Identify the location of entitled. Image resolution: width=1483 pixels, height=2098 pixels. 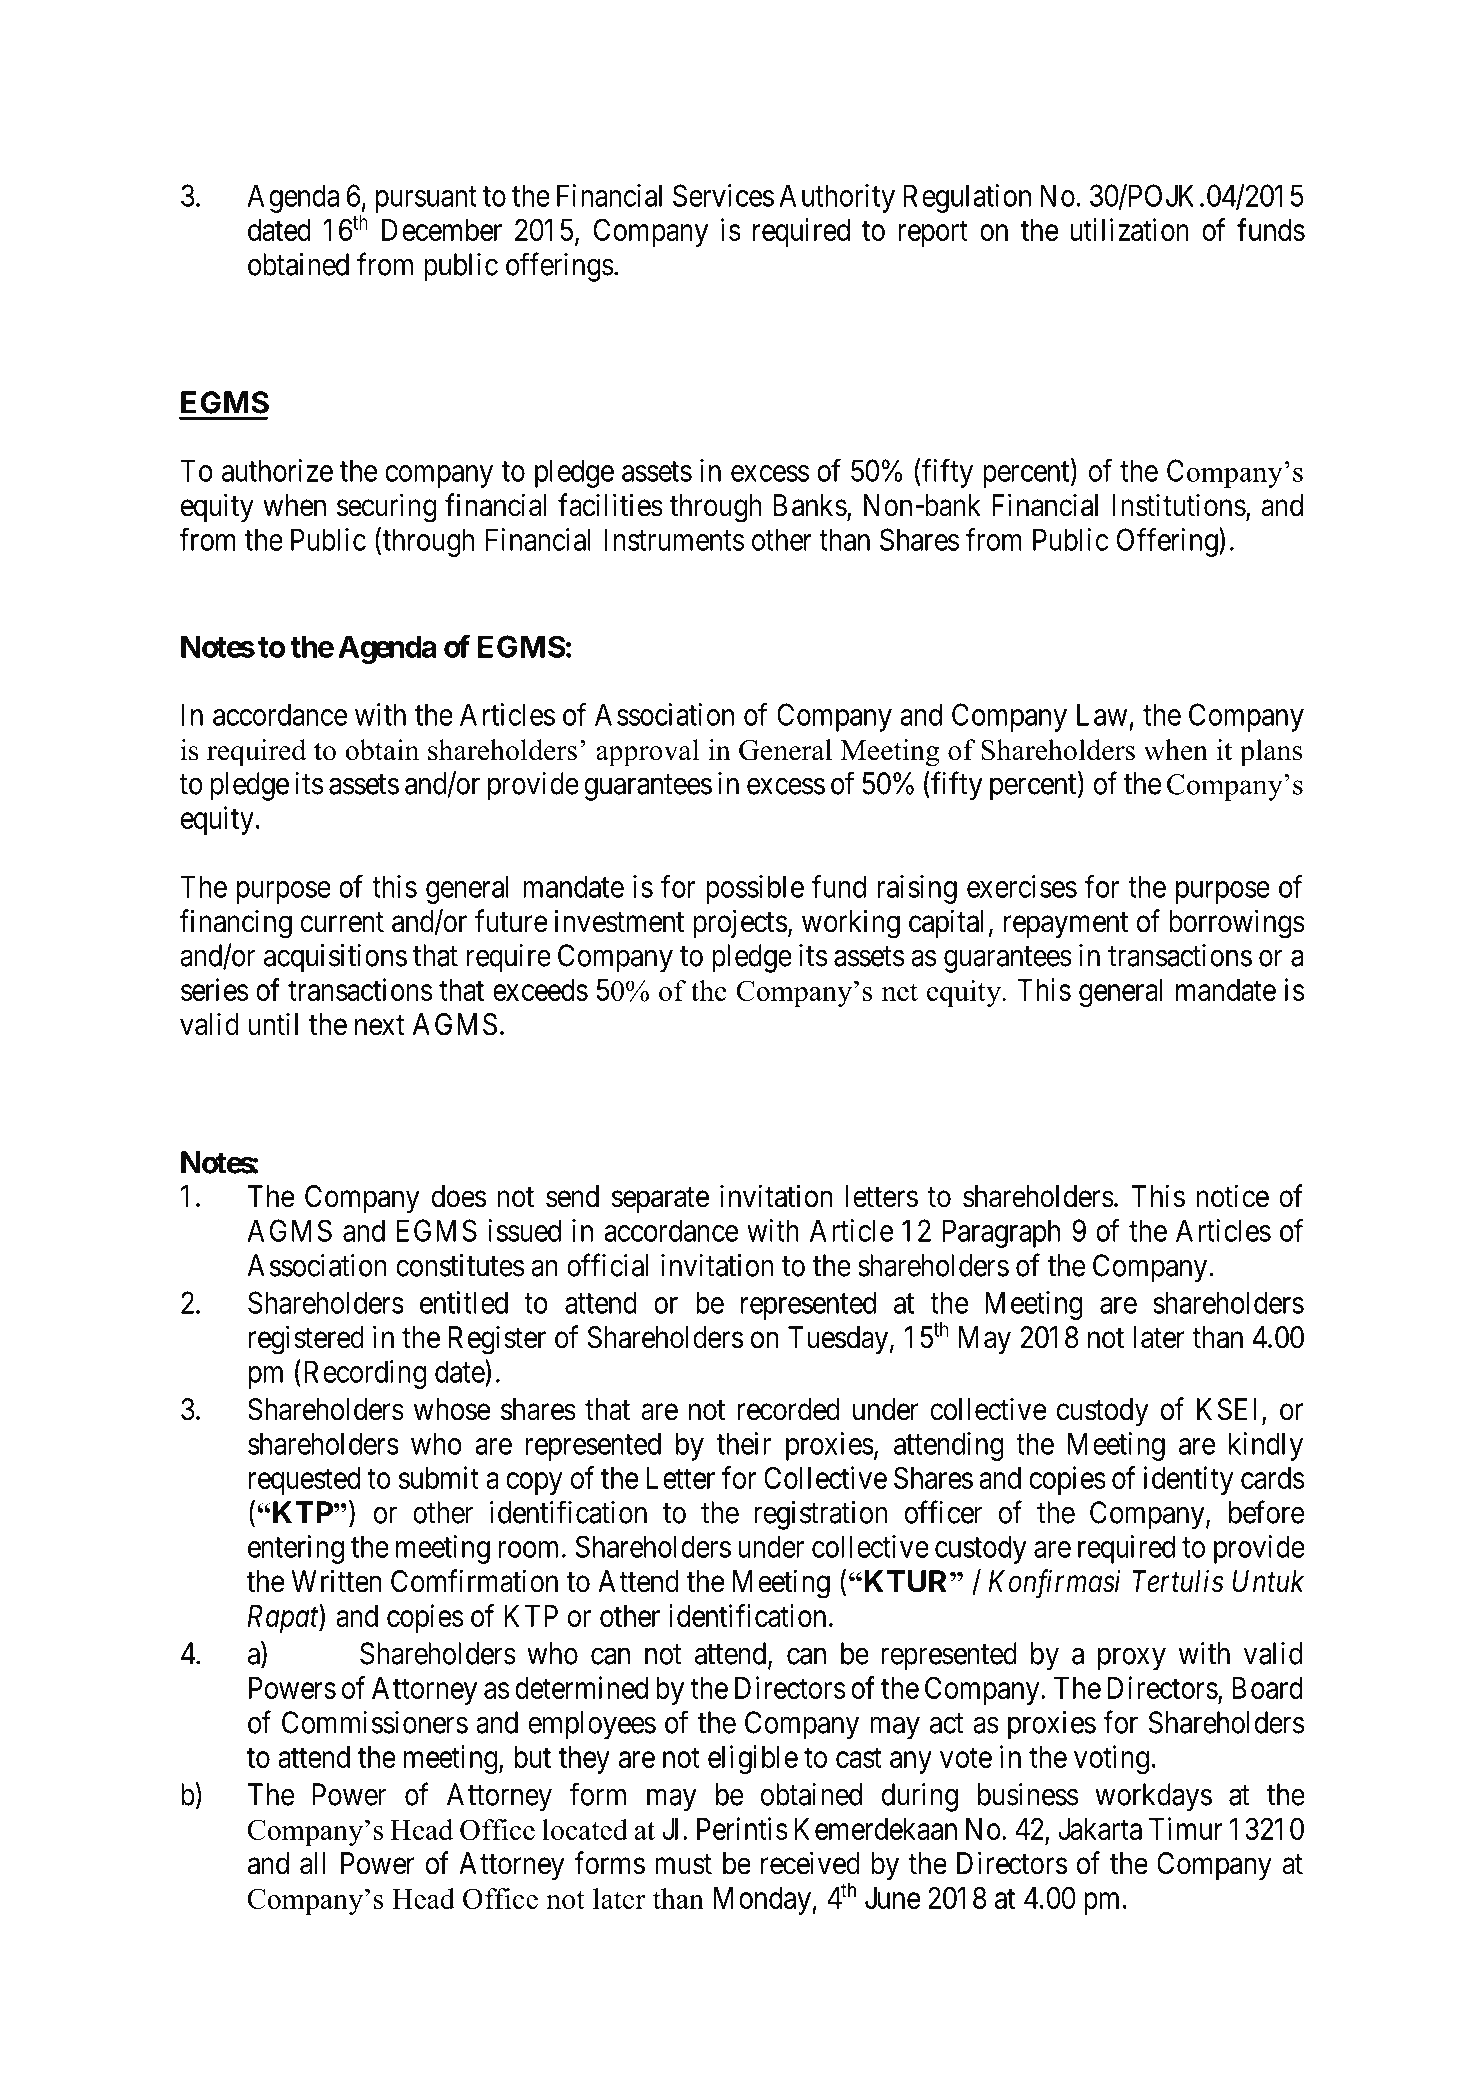
(464, 1302).
